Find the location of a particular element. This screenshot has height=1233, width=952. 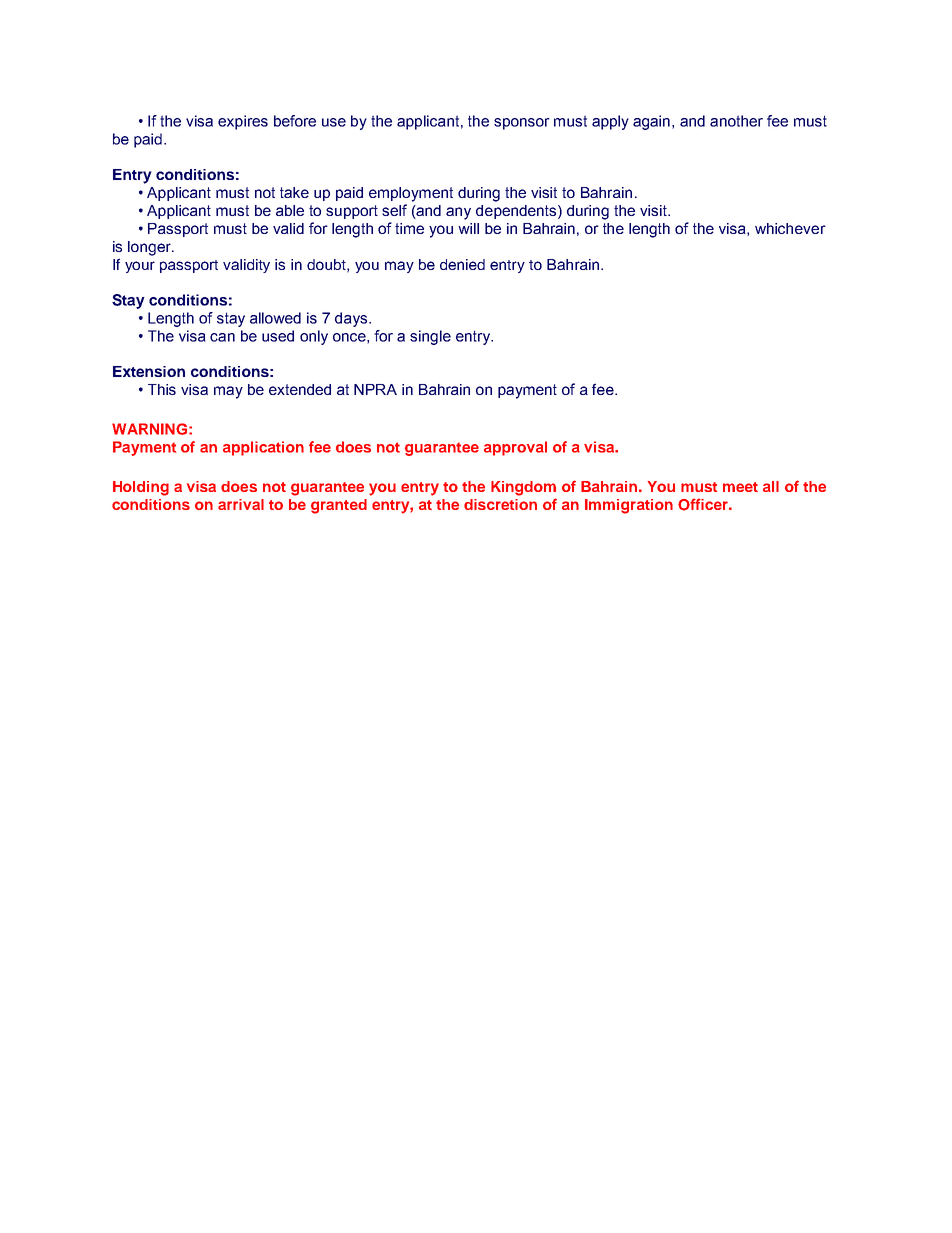

This is located at coordinates (162, 389).
